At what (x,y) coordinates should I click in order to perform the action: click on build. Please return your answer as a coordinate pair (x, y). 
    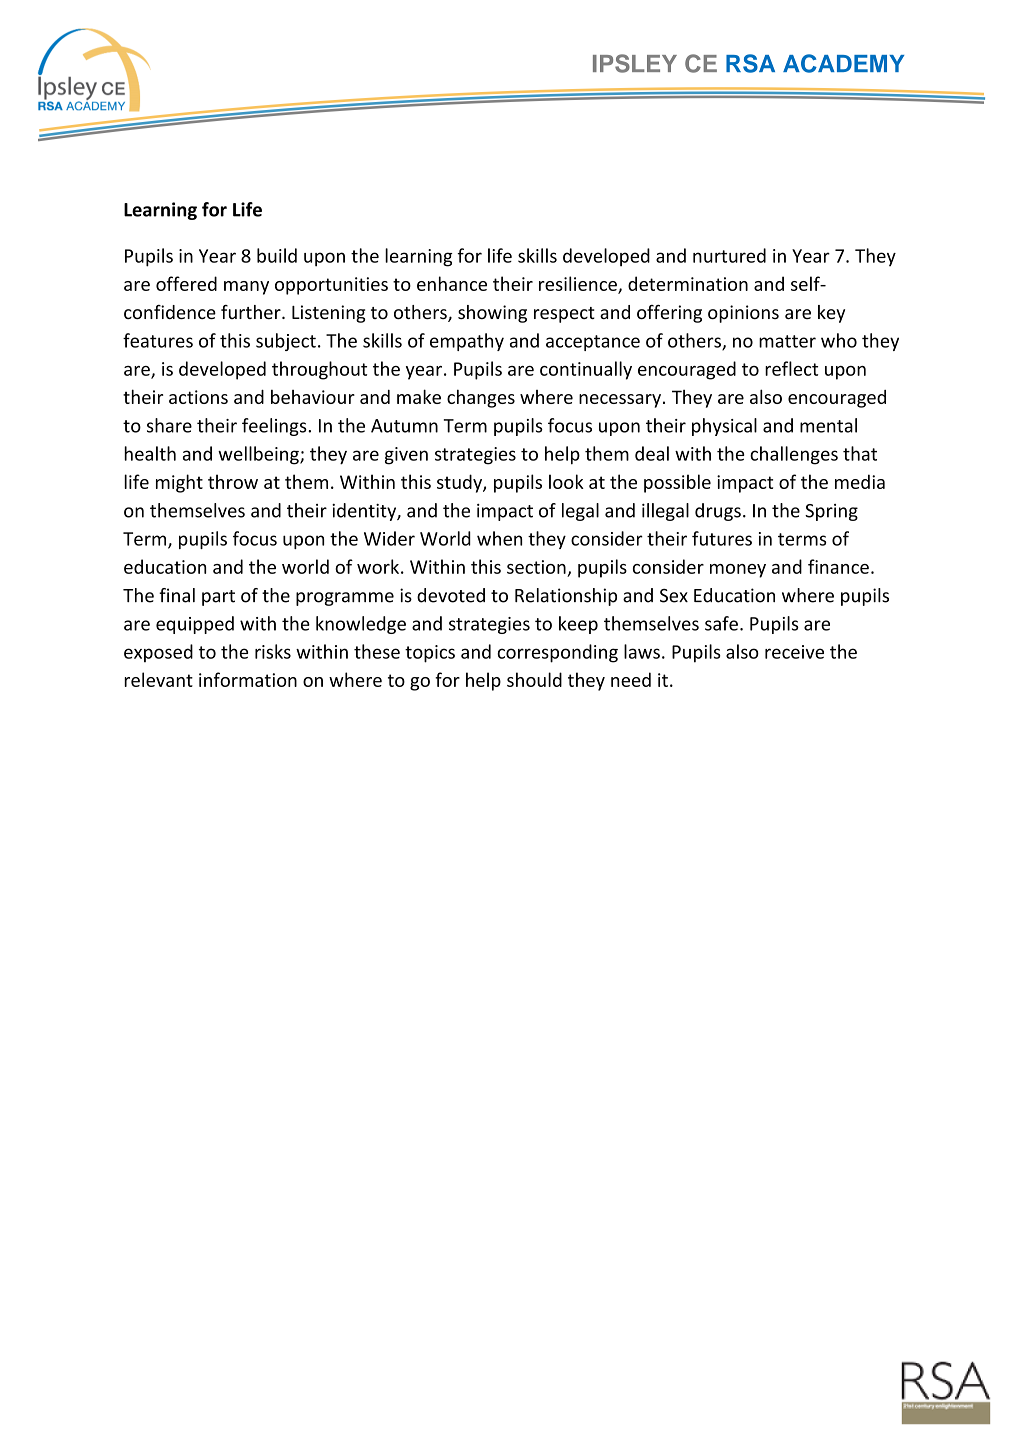
    Looking at the image, I should click on (277, 255).
